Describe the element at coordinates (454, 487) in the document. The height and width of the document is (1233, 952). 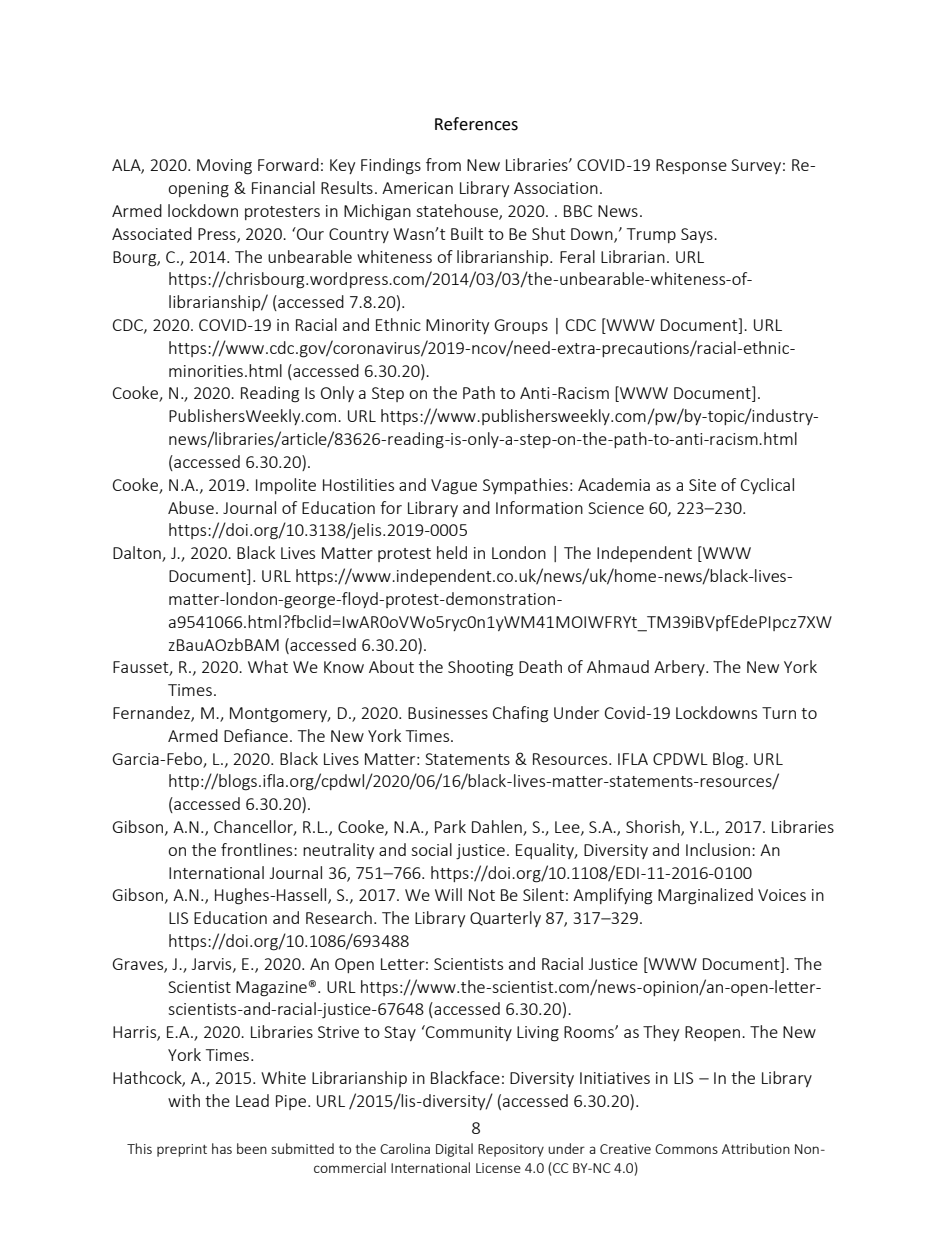
I see `Vague` at that location.
